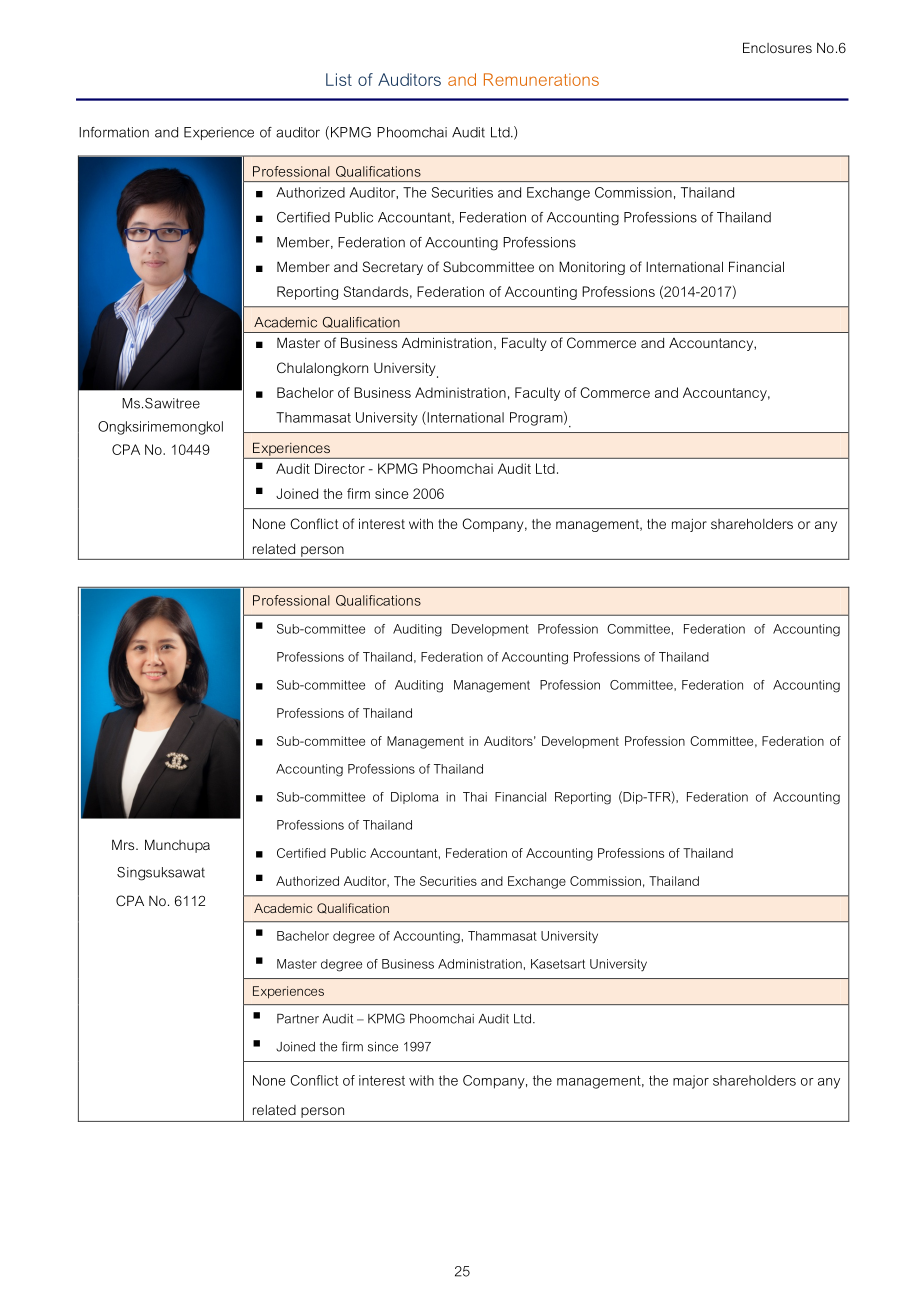 This screenshot has width=924, height=1308. What do you see at coordinates (124, 845) in the screenshot?
I see `Mrs` at bounding box center [124, 845].
